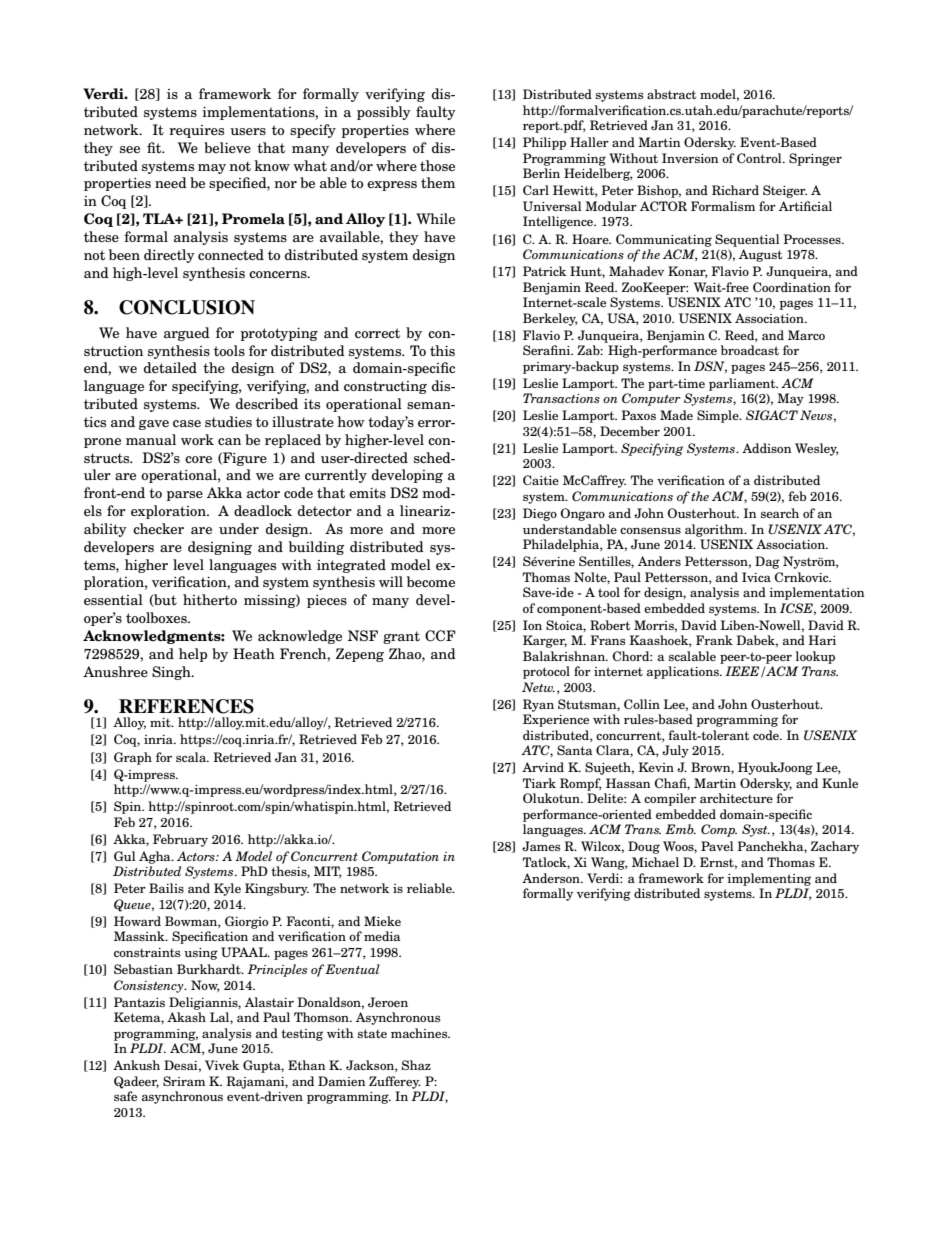 This screenshot has width=952, height=1233. Describe the element at coordinates (420, 1033) in the screenshot. I see `machines` at that location.
